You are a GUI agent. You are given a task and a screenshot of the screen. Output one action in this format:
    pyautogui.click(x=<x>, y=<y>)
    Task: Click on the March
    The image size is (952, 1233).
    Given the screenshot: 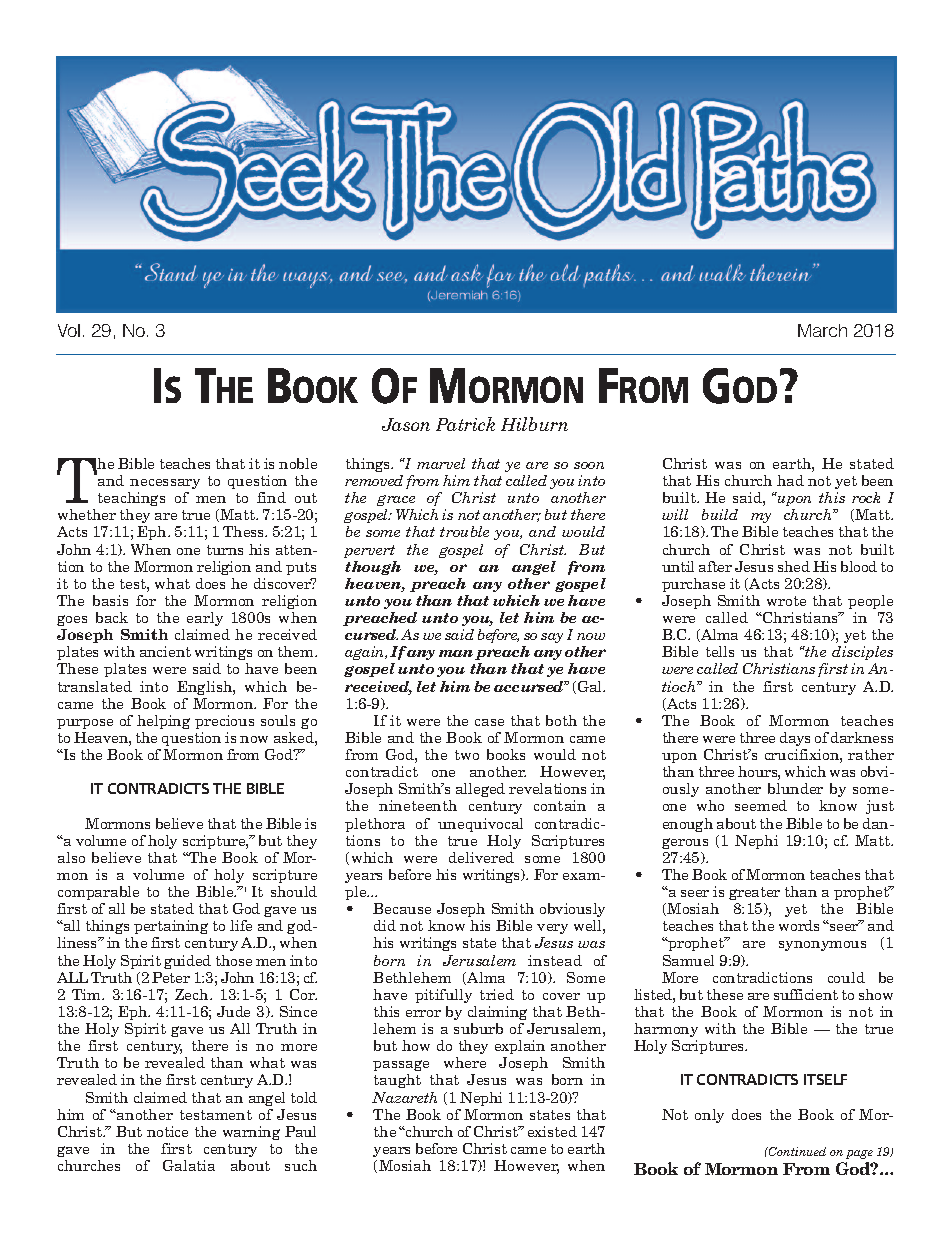 What is the action you would take?
    pyautogui.click(x=822, y=330)
